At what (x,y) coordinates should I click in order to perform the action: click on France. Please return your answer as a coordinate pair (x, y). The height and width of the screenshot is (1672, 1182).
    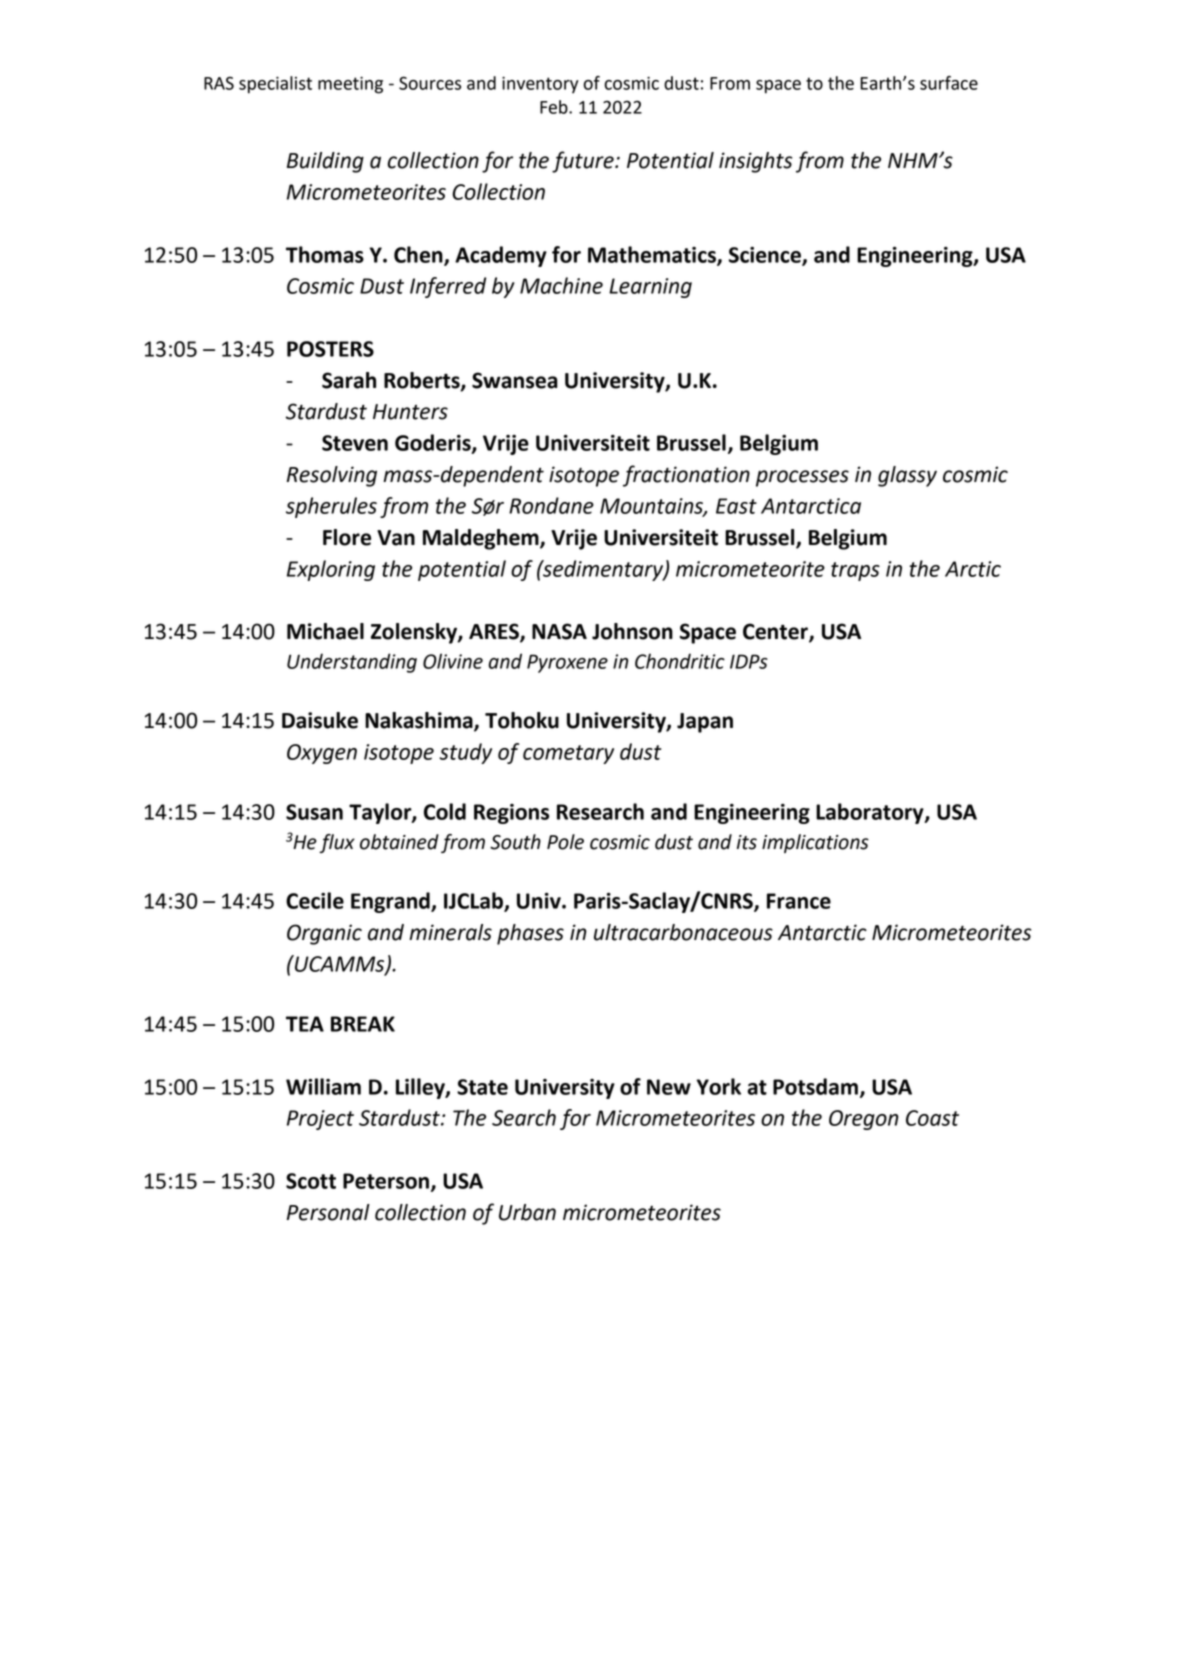
    Looking at the image, I should click on (799, 901).
